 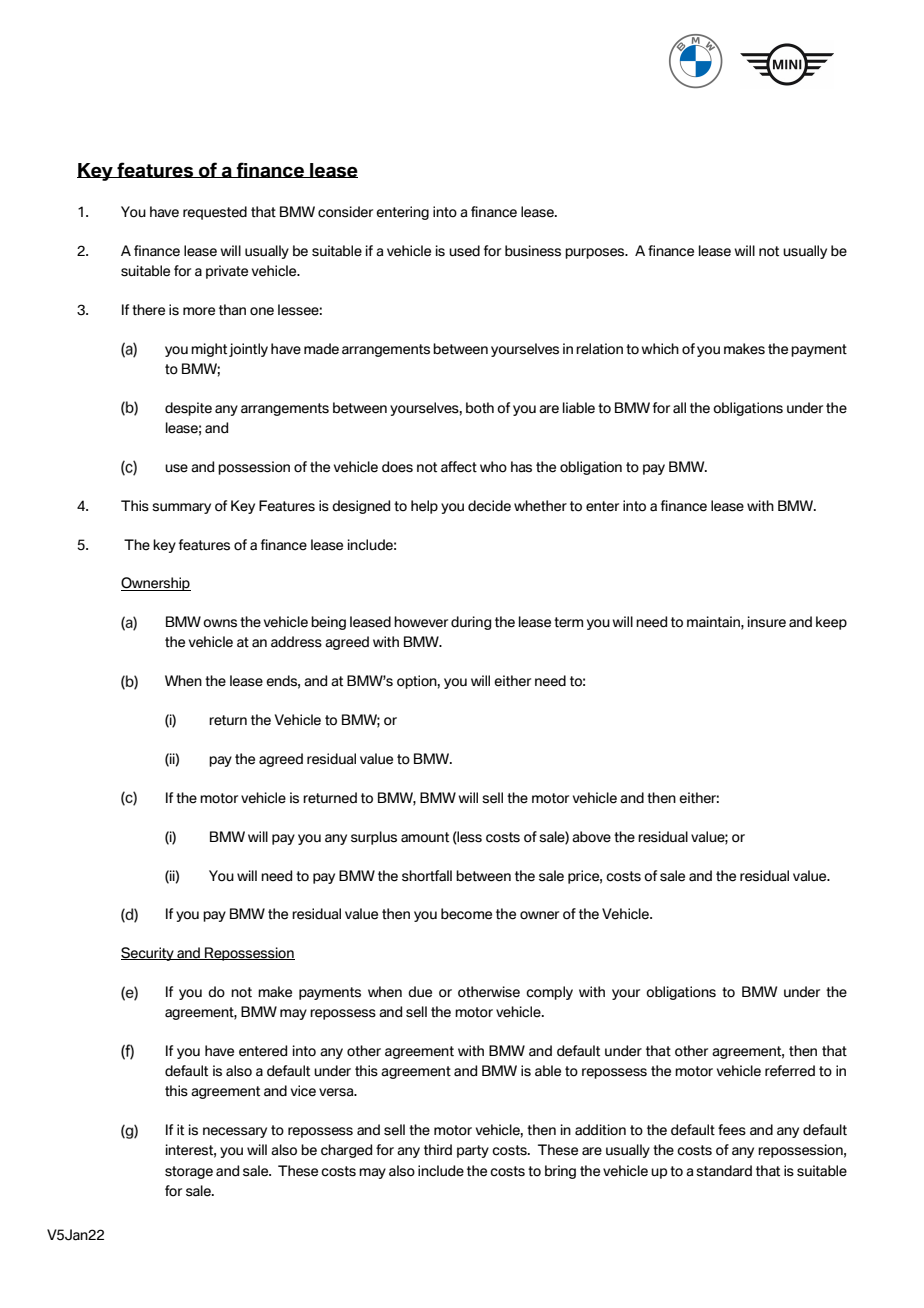 What do you see at coordinates (464, 251) in the document?
I see `used` at bounding box center [464, 251].
